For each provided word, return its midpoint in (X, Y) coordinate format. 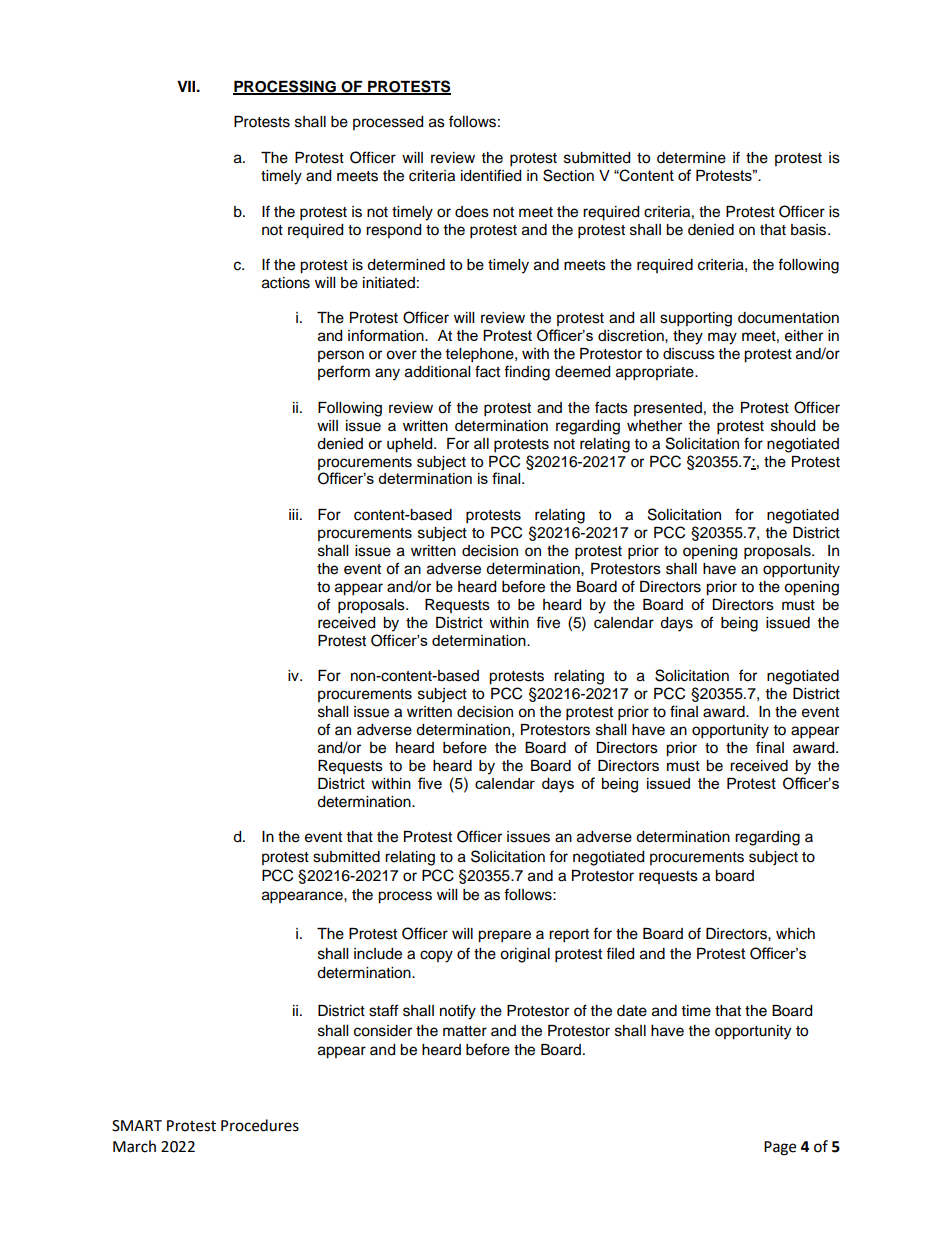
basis (810, 230)
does (472, 212)
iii (293, 514)
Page (780, 1148)
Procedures (260, 1125)
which (795, 934)
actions (286, 283)
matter (465, 1031)
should (793, 426)
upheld (411, 445)
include (378, 954)
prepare (504, 936)
